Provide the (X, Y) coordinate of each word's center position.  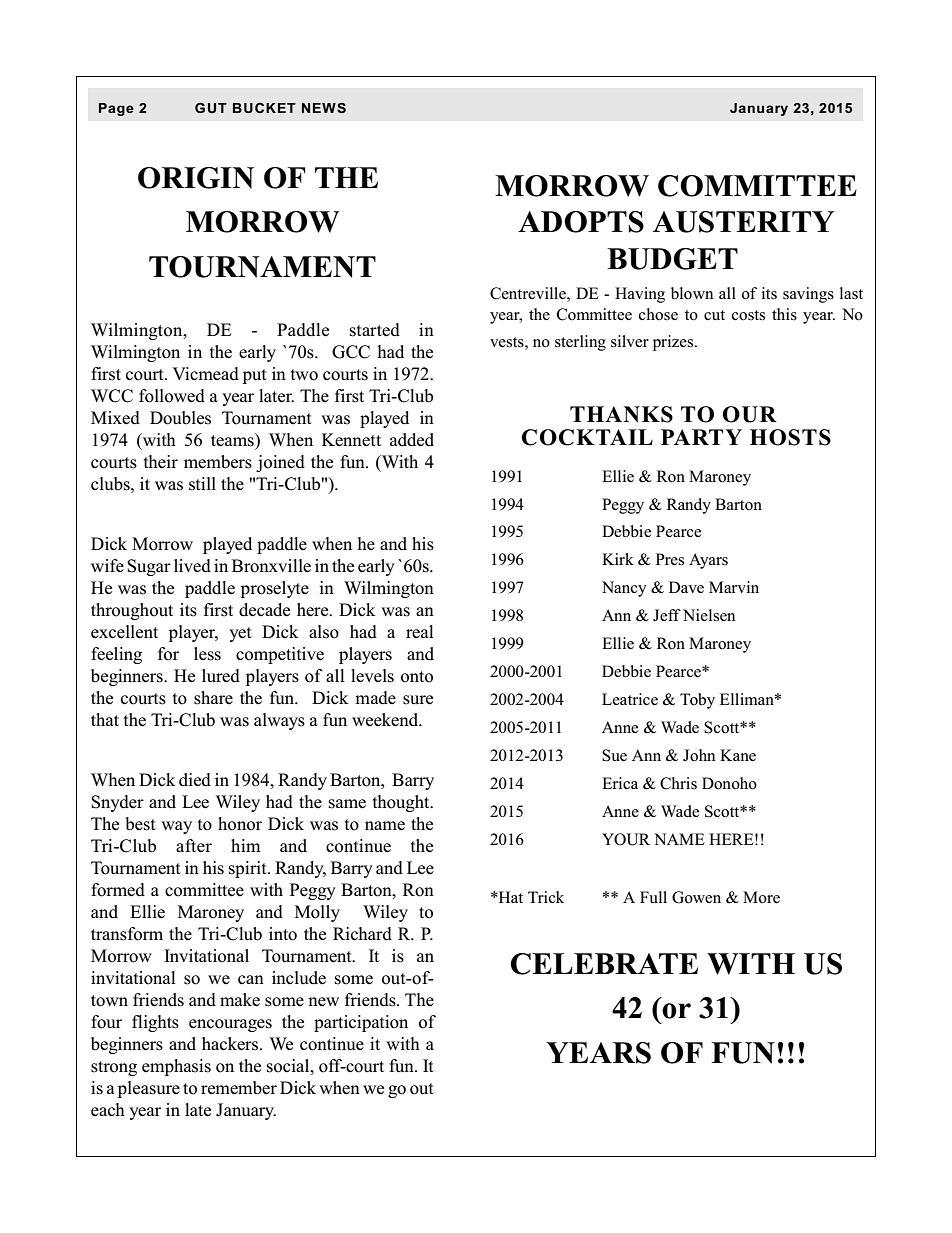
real (420, 632)
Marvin (734, 587)
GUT (211, 108)
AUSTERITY (743, 222)
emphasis (176, 1067)
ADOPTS (581, 222)
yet (240, 634)
